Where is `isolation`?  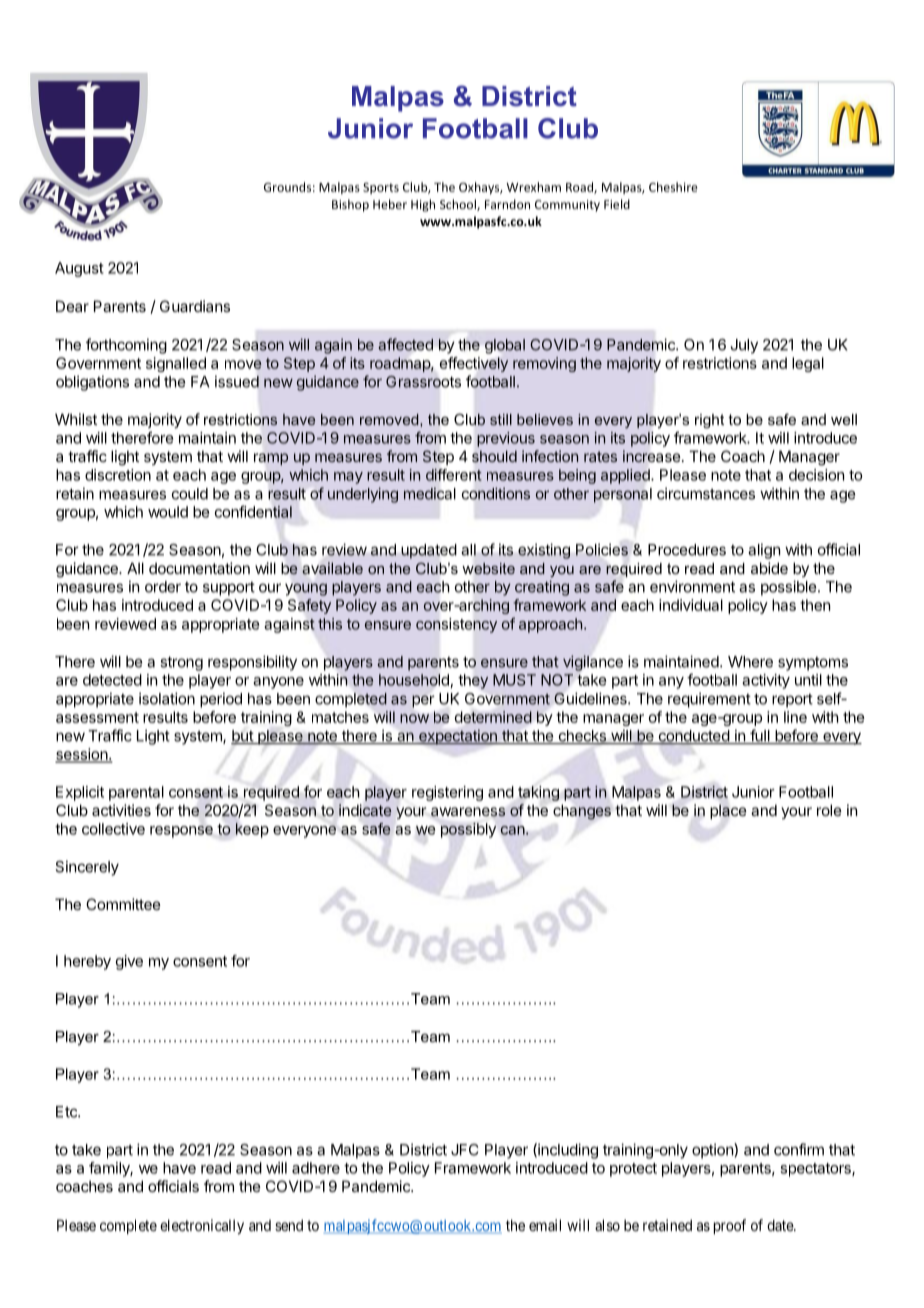 isolation is located at coordinates (167, 698).
